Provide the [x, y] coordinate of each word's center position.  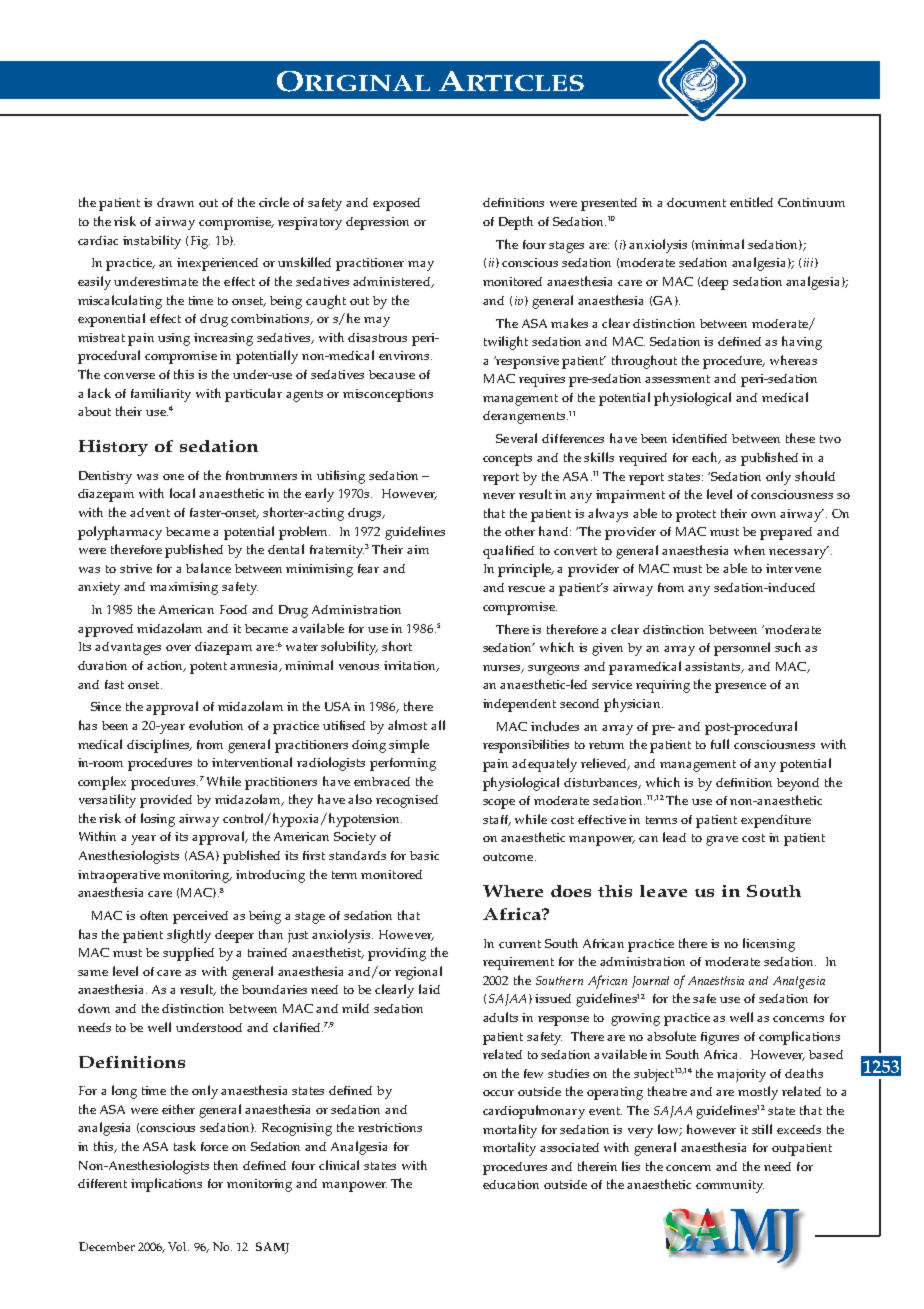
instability [152, 242]
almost [407, 725]
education [511, 1184]
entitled [751, 202]
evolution [216, 725]
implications [166, 1185]
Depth [516, 223]
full [720, 744]
